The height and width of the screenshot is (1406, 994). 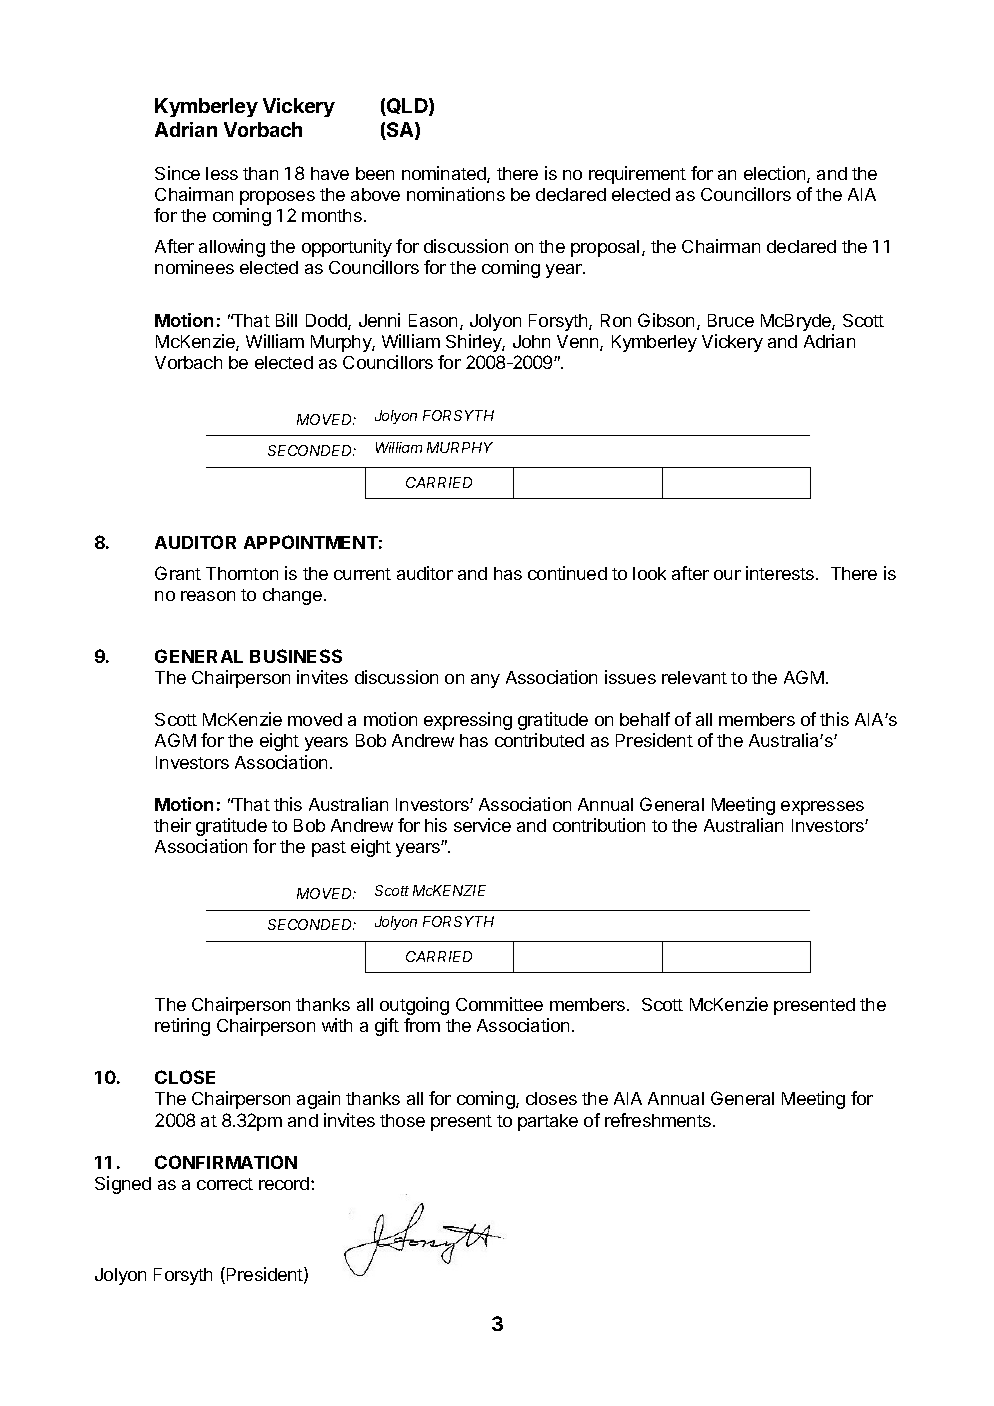 What do you see at coordinates (402, 1120) in the screenshot?
I see `those` at bounding box center [402, 1120].
